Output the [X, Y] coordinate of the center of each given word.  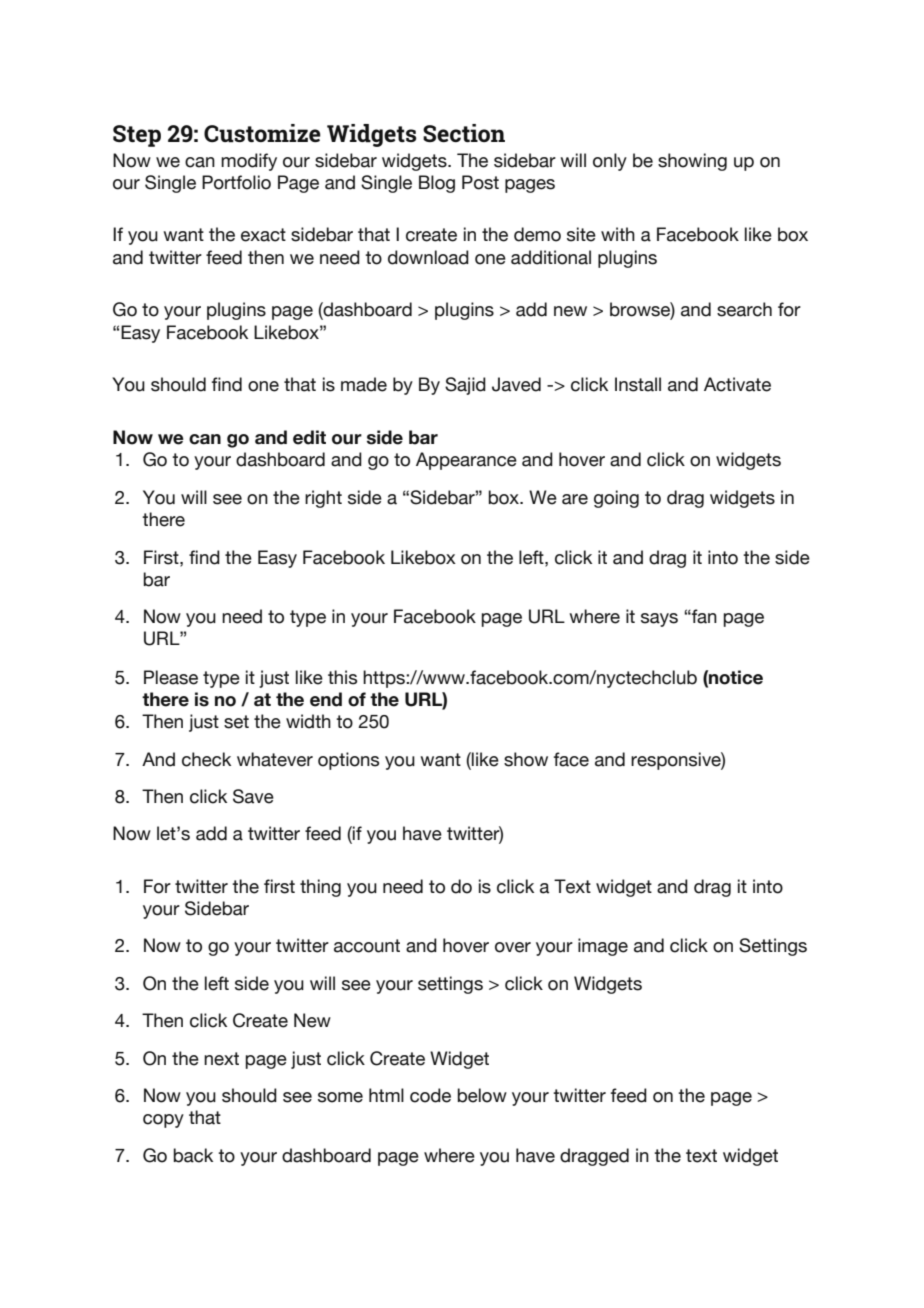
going [616, 499]
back [193, 1155]
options [348, 761]
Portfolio [236, 182]
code [430, 1095]
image [603, 947]
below [482, 1095]
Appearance [466, 461]
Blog [437, 184]
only [610, 162]
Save [253, 796]
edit [309, 437]
